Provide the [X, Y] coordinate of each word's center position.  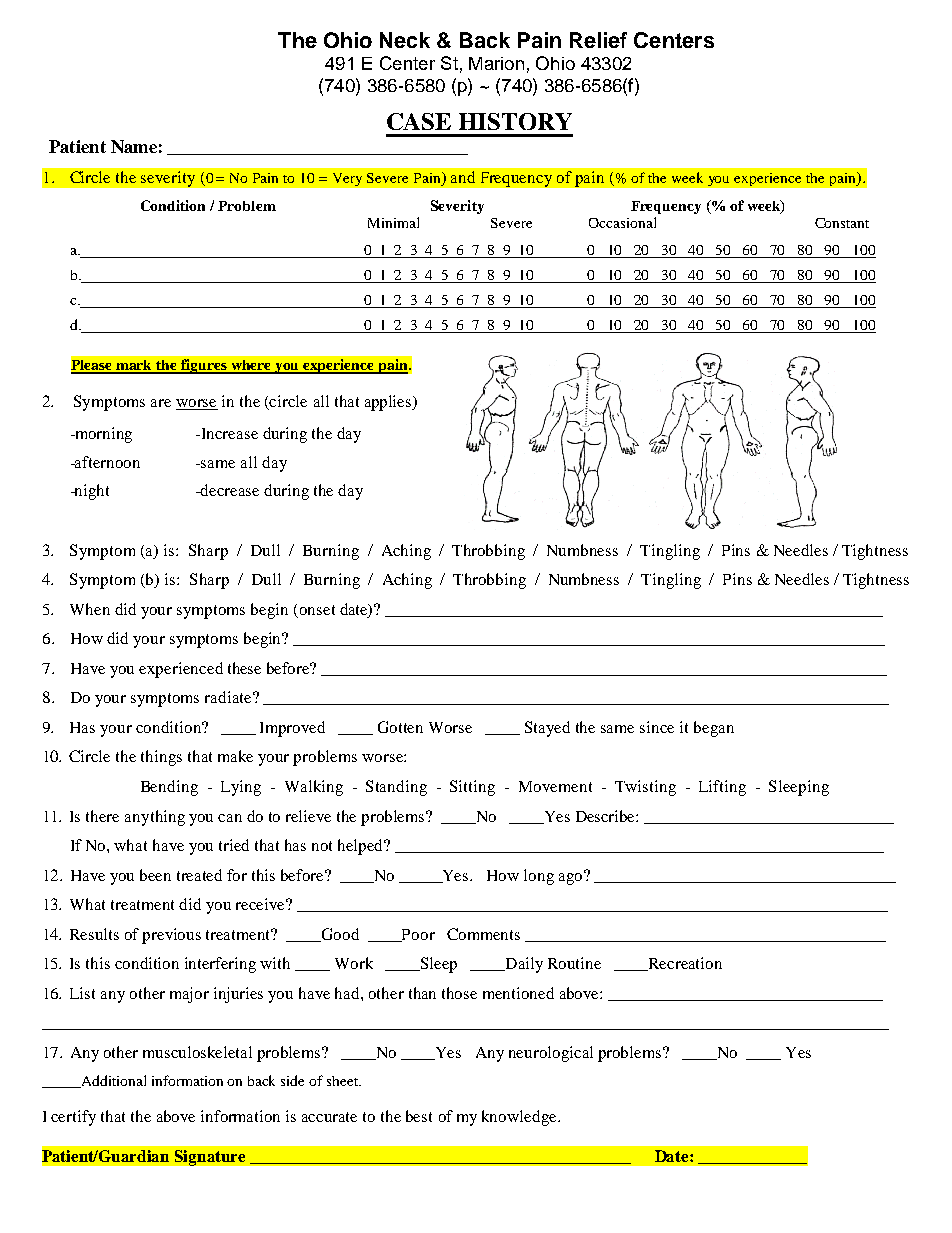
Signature [210, 1158]
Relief [598, 40]
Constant [842, 223]
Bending [169, 788]
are [161, 403]
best [419, 1116]
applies [389, 403]
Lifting [722, 788]
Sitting [472, 788]
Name [134, 146]
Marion [496, 63]
